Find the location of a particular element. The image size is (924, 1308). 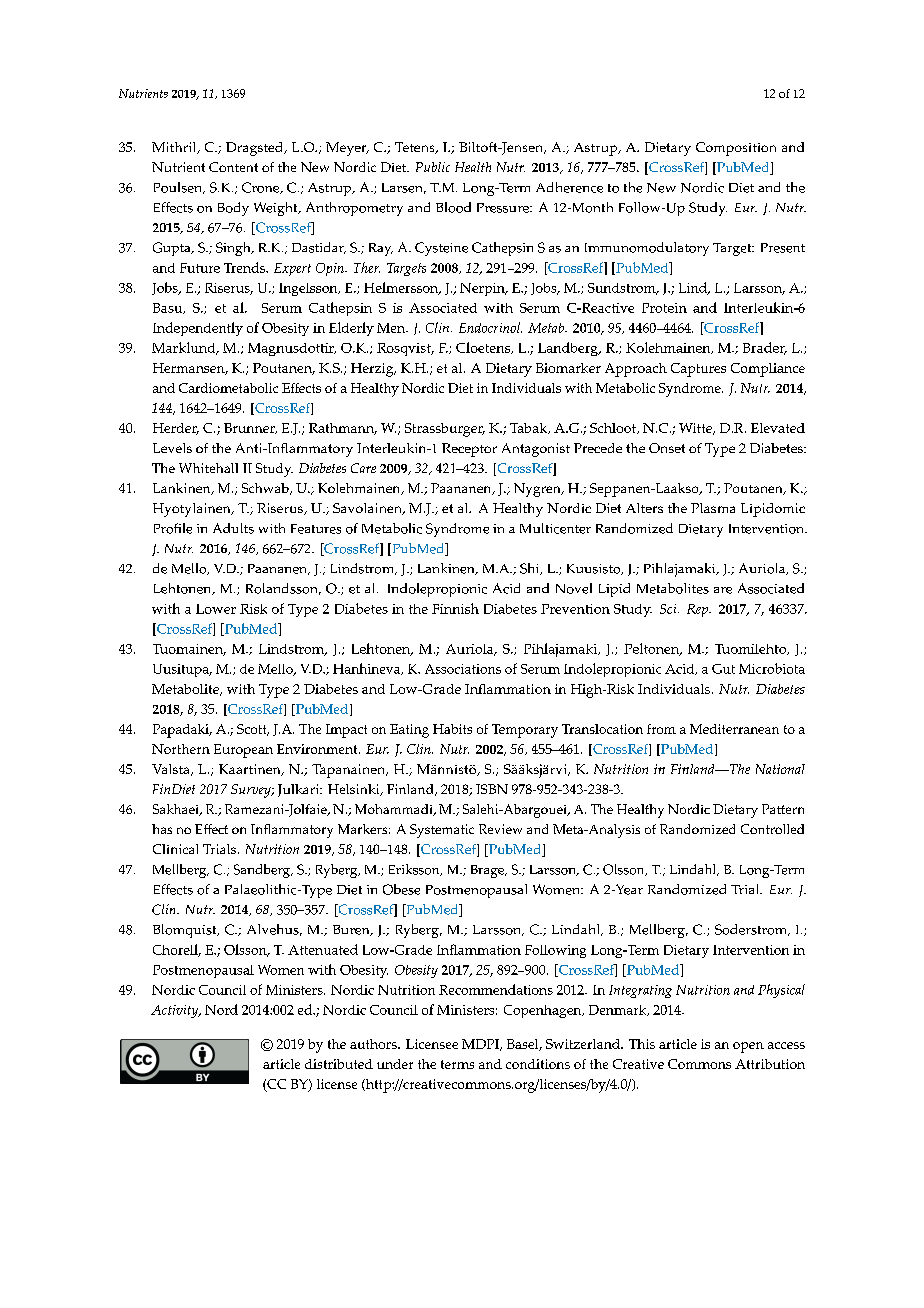

Onset is located at coordinates (667, 448).
